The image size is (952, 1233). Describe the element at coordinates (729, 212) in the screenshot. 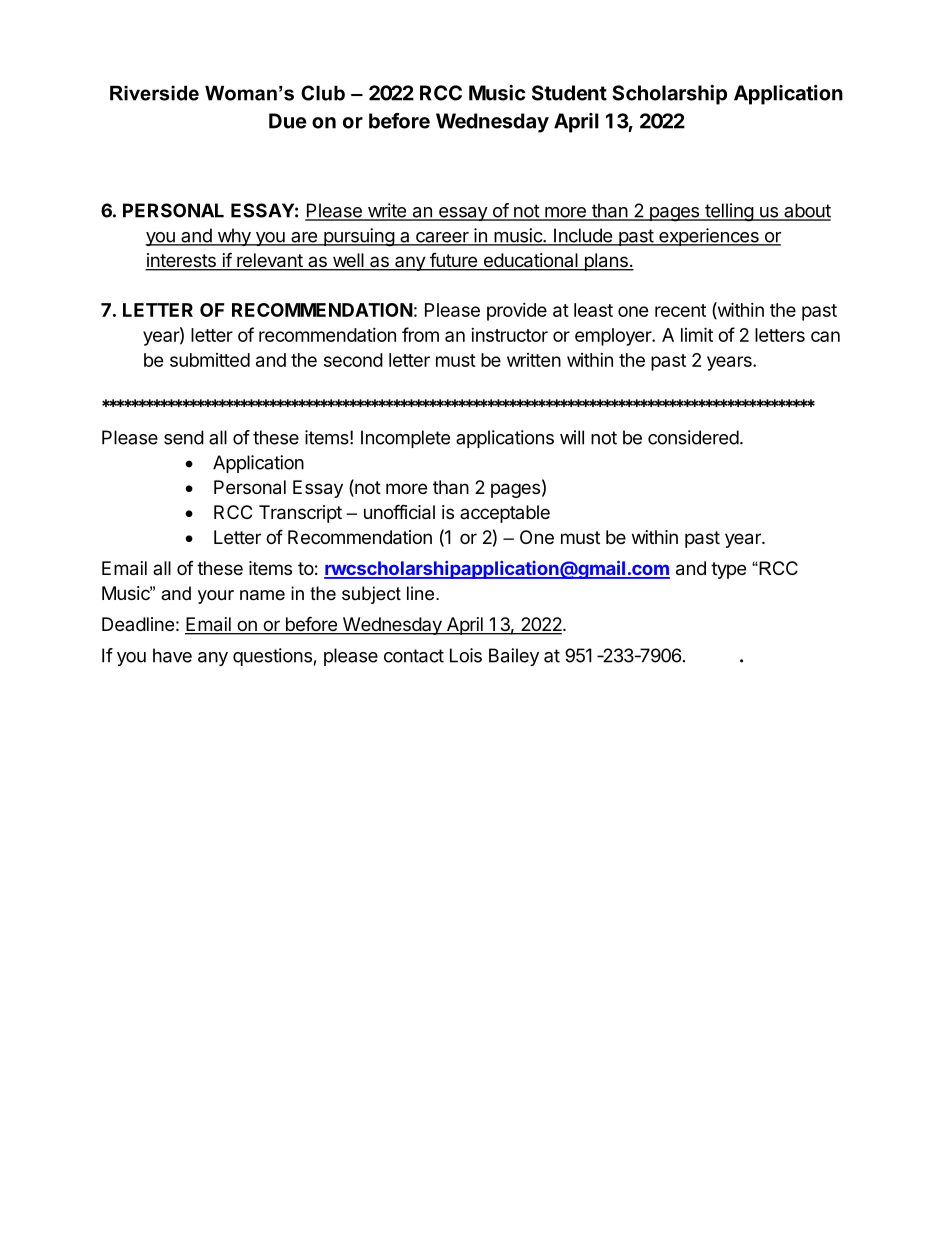

I see `telling` at that location.
